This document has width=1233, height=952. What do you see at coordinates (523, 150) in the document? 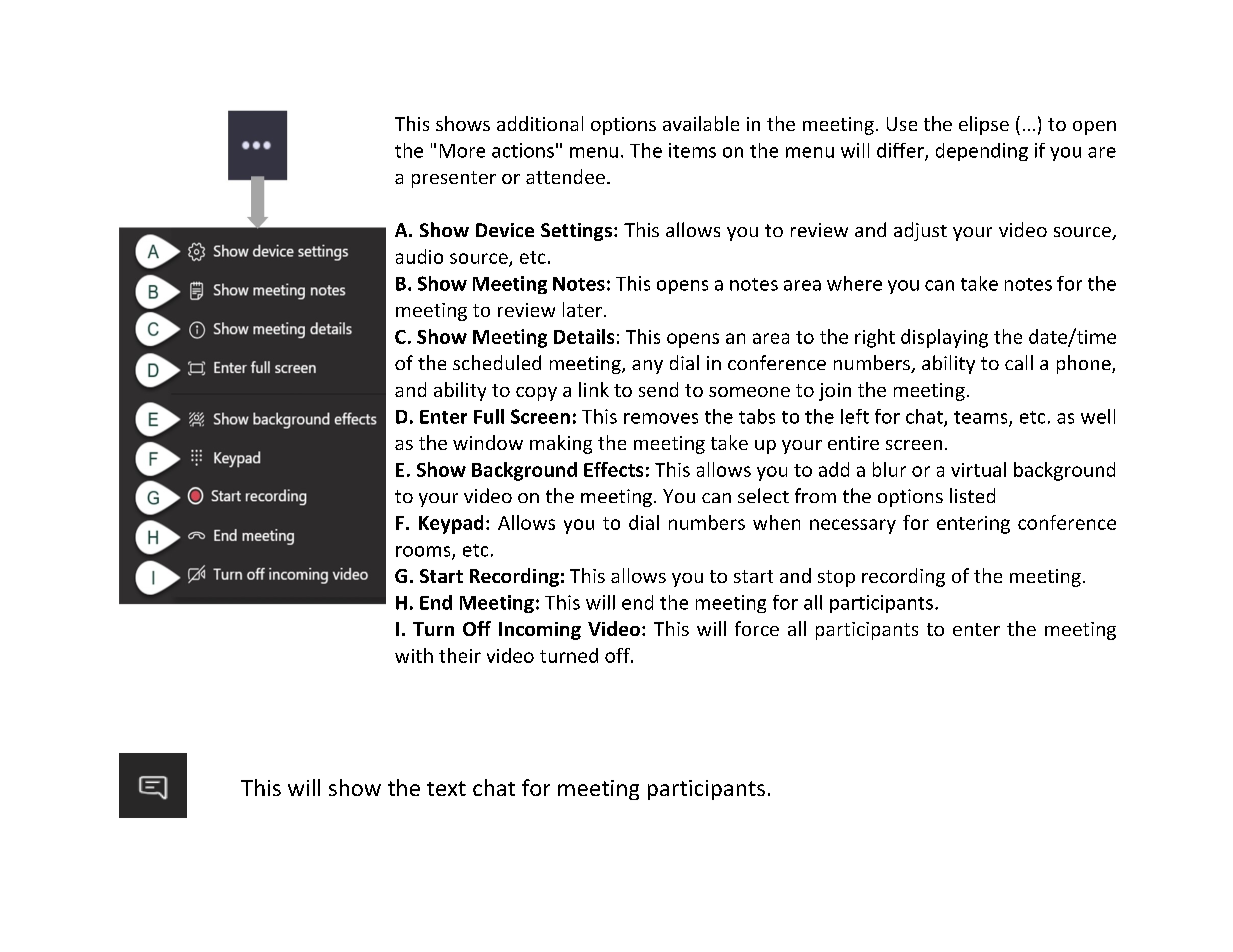
I see `actions` at bounding box center [523, 150].
